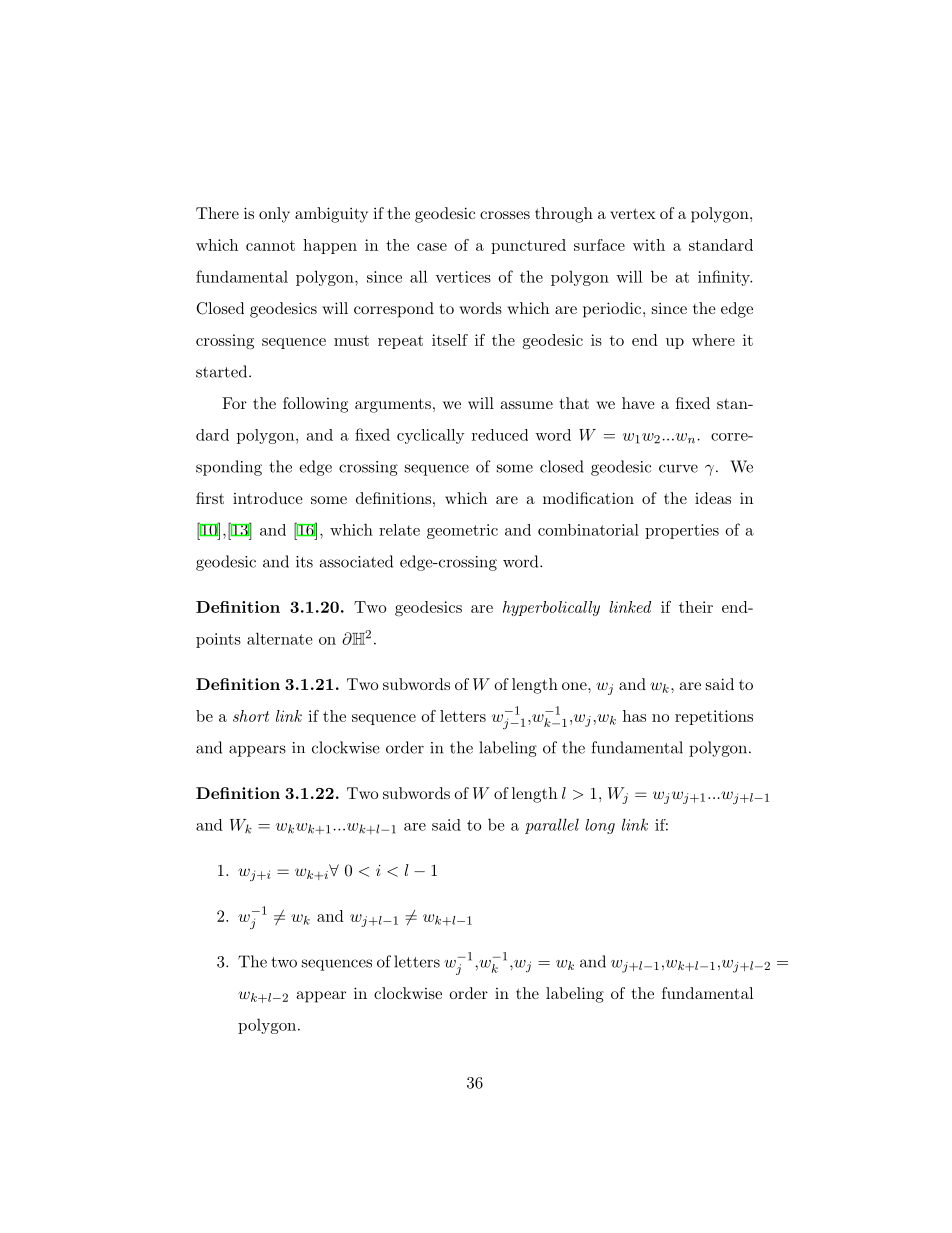 The width and height of the screenshot is (952, 1233). I want to click on parallel, so click(552, 826).
